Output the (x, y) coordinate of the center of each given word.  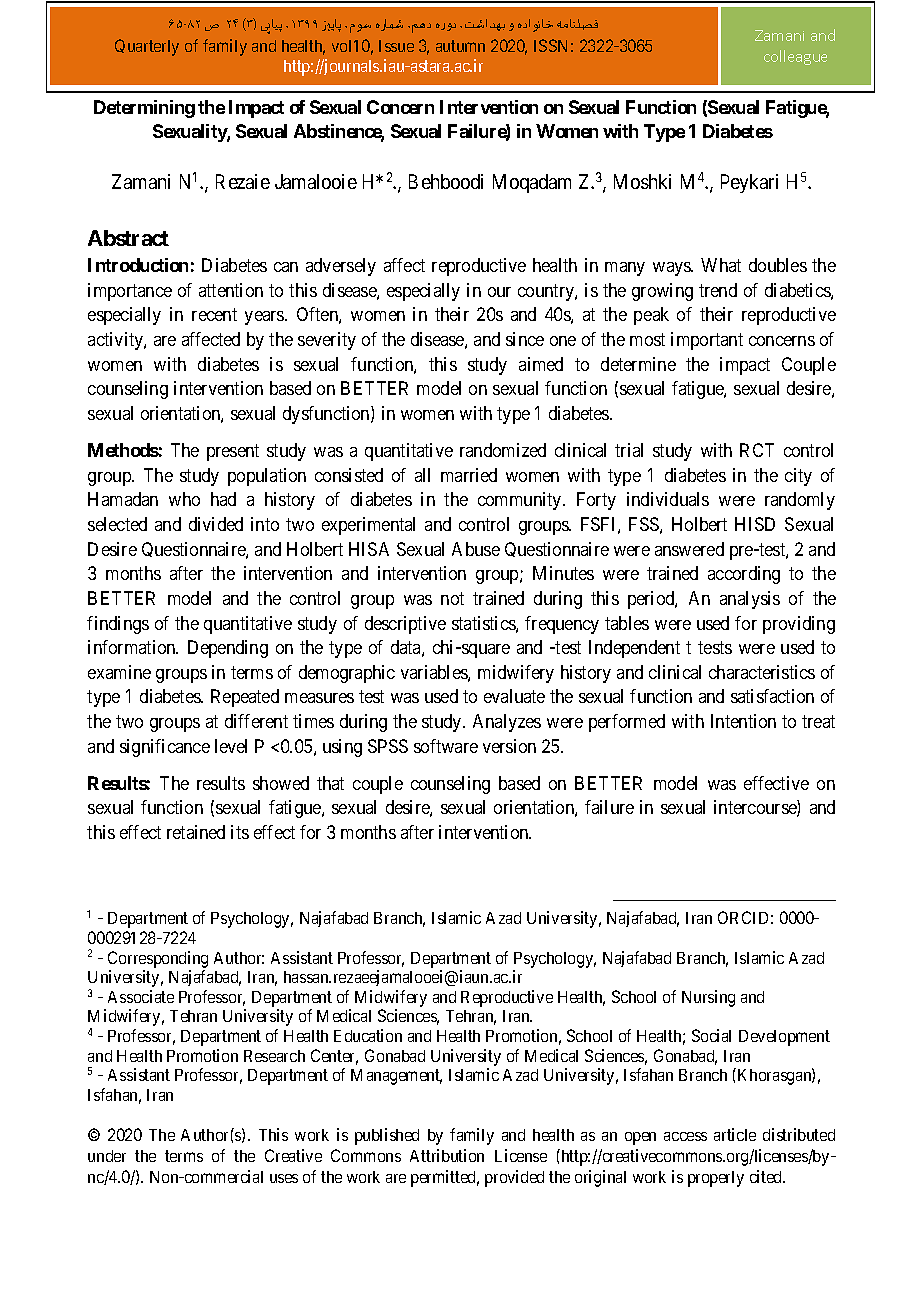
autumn (460, 46)
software (446, 746)
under (107, 1156)
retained (196, 832)
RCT (757, 450)
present (233, 452)
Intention (743, 721)
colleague (795, 57)
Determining (144, 109)
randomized (503, 450)
